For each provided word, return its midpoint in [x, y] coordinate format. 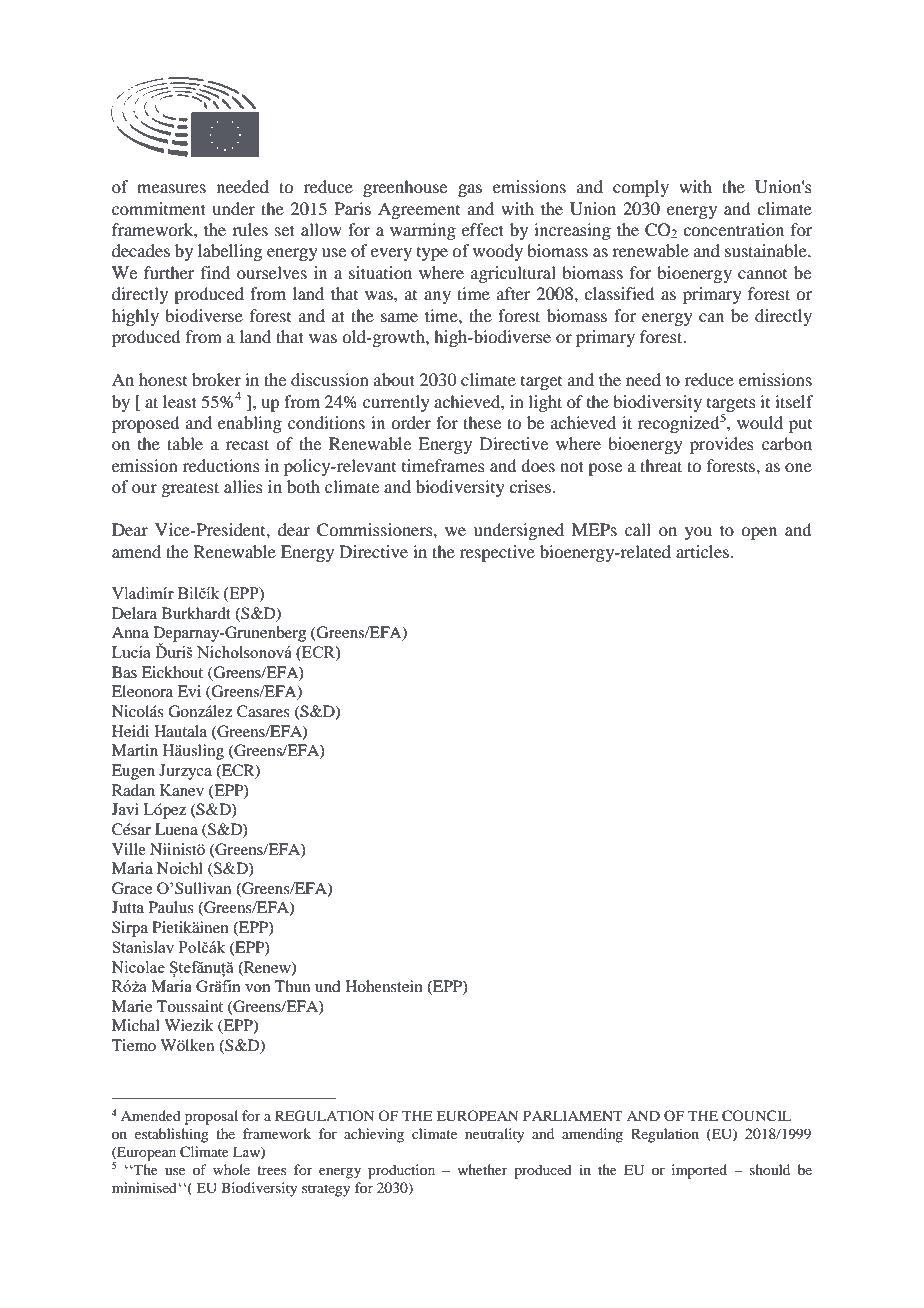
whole [231, 1169]
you [698, 533]
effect [483, 229]
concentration [733, 229]
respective [497, 553]
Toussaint [190, 1006]
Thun [292, 986]
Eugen [133, 772]
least [180, 401]
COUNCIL [756, 1116]
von [258, 988]
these [482, 422]
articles [702, 551]
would [760, 422]
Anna [130, 632]
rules [250, 229]
